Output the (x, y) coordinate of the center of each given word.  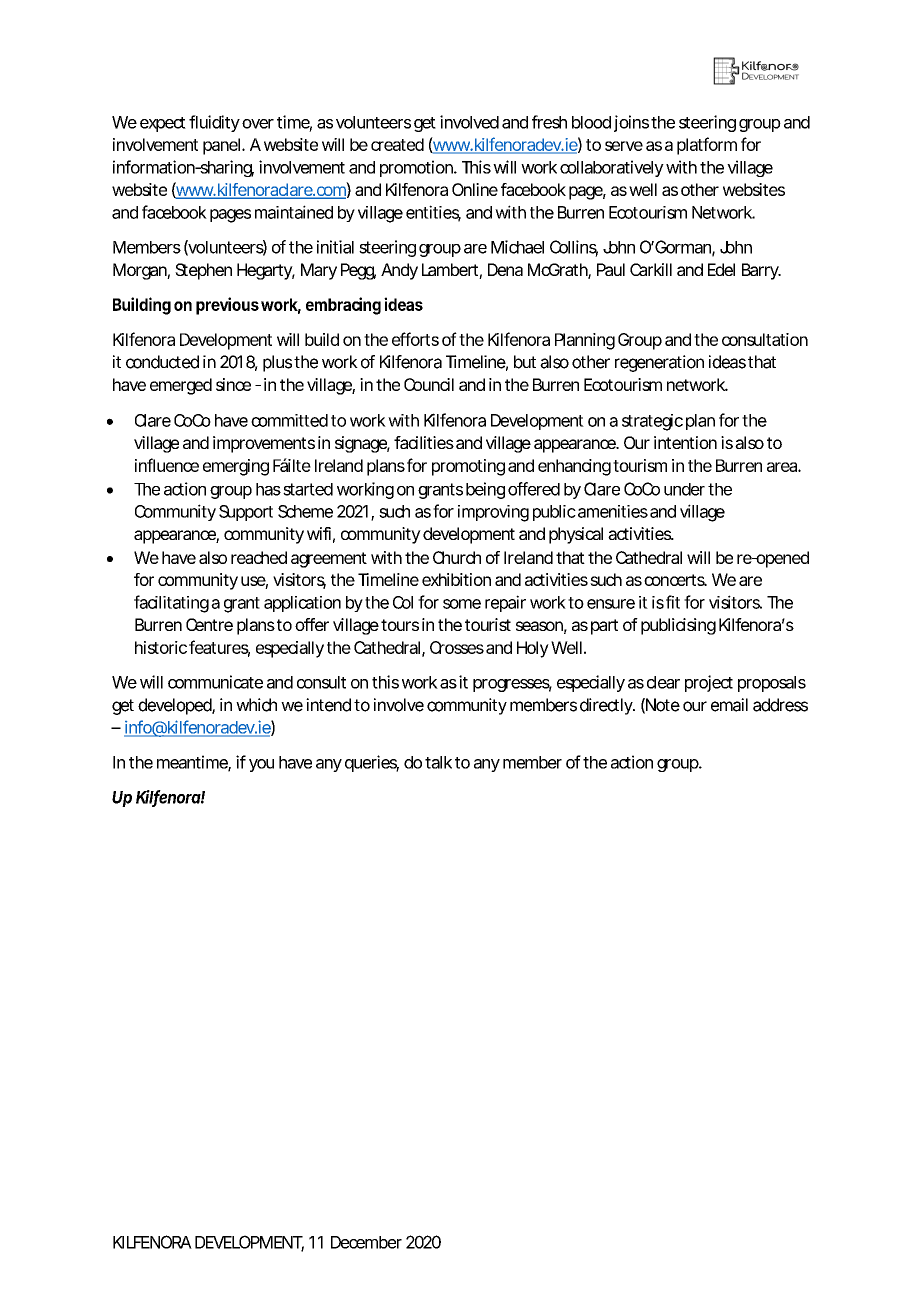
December (366, 1242)
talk (438, 762)
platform (707, 146)
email (729, 705)
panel (221, 146)
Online (475, 189)
